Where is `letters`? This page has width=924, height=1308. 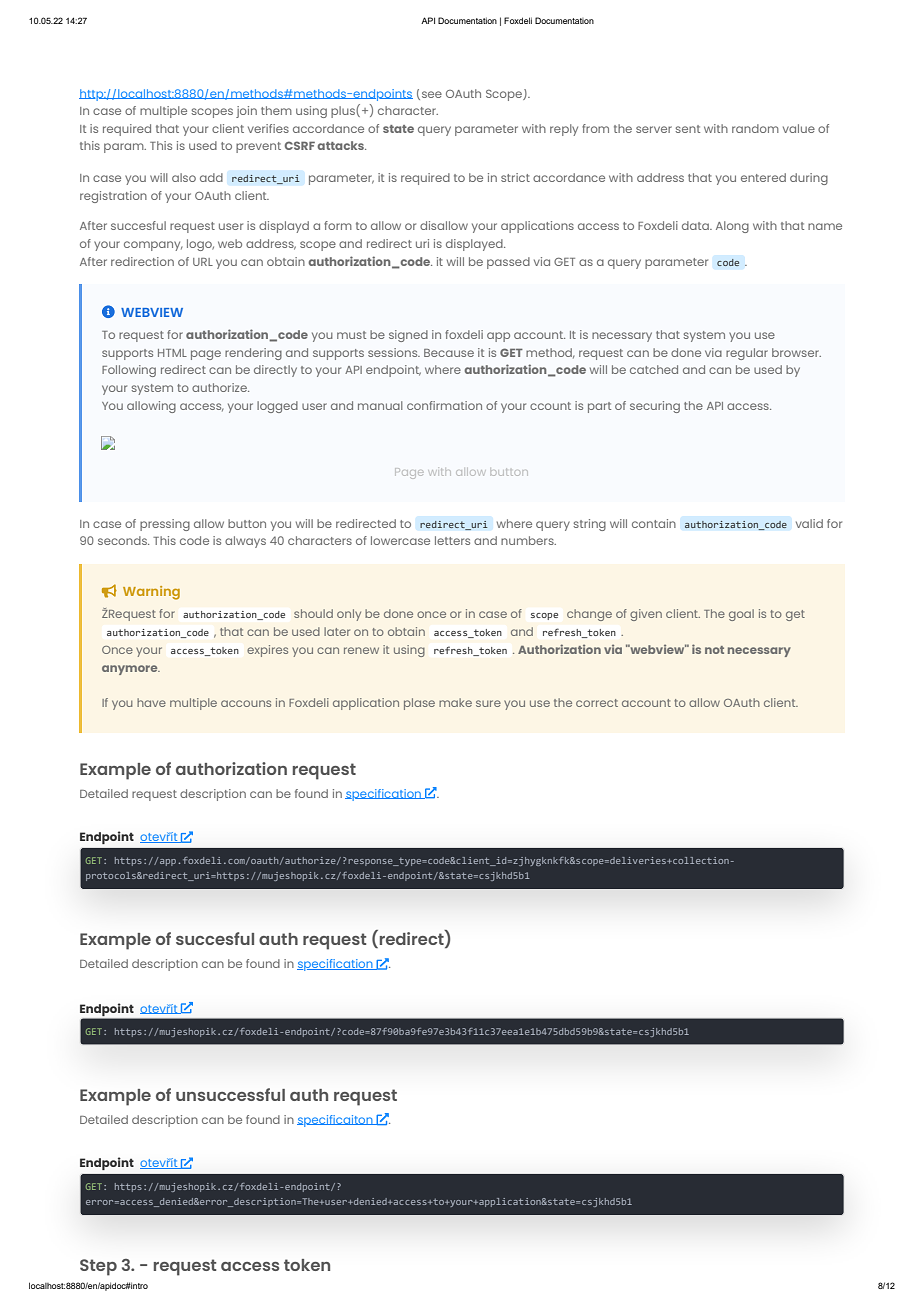 letters is located at coordinates (452, 540).
